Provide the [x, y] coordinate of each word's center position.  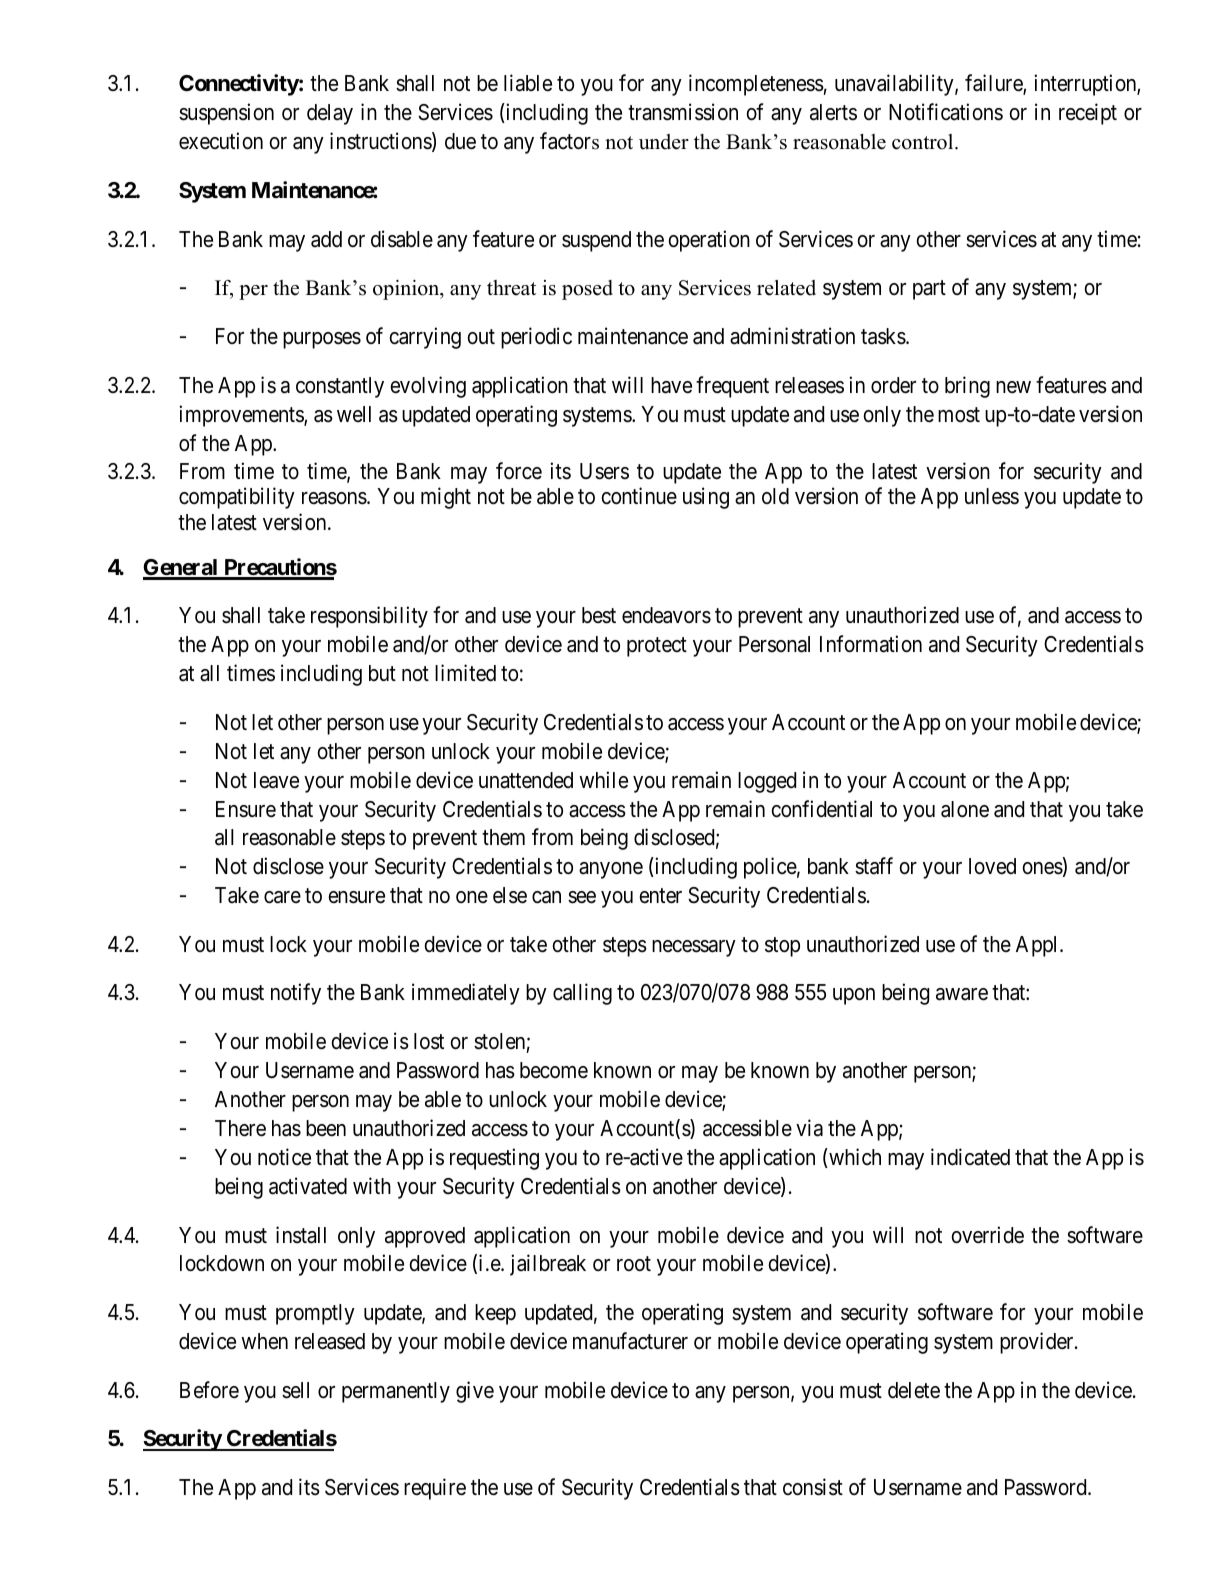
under [664, 142]
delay [330, 114]
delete [914, 1390]
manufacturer [630, 1341]
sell [295, 1390]
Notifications [946, 112]
